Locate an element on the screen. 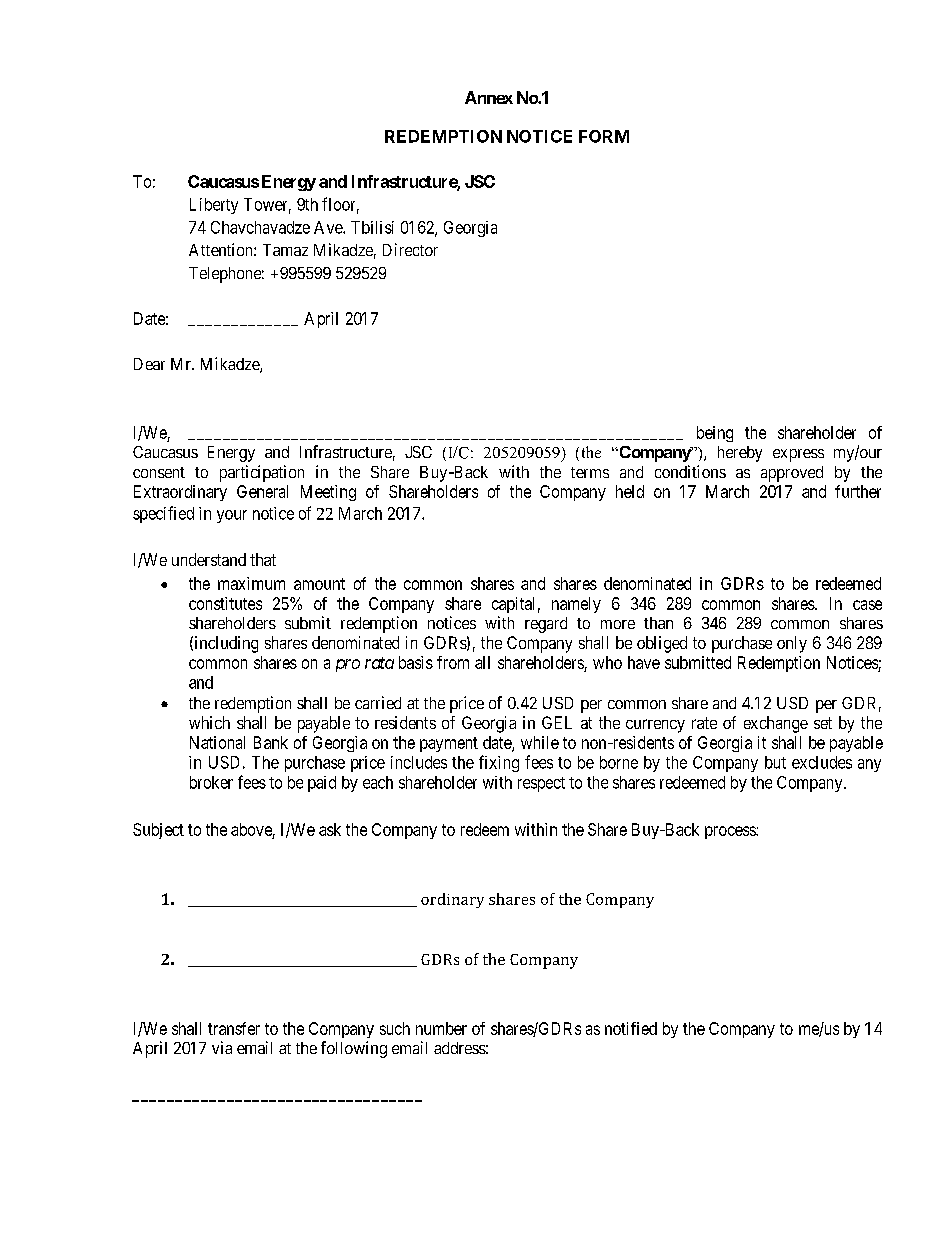  respect is located at coordinates (541, 784).
